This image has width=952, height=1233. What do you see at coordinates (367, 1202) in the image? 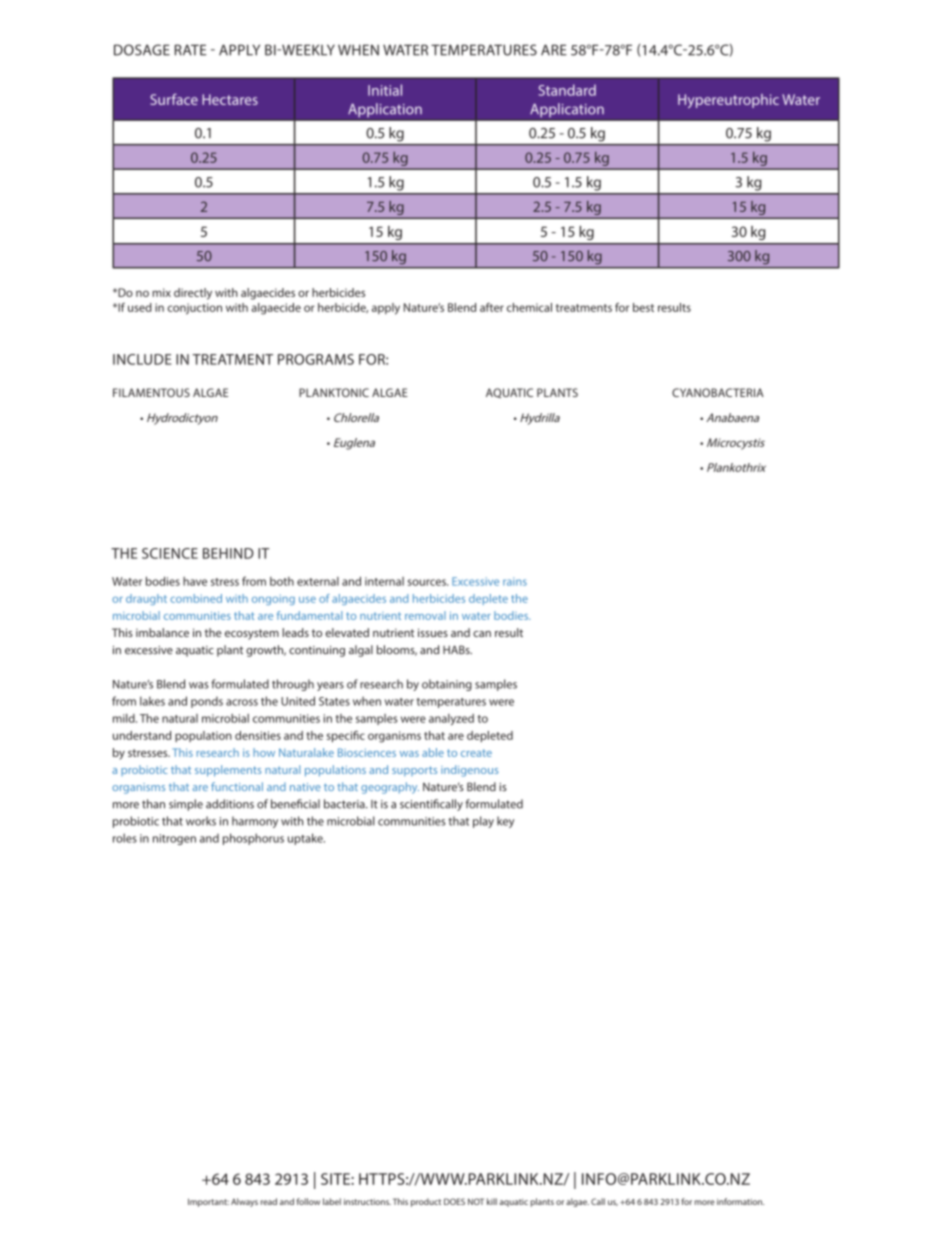
I see `instructions` at bounding box center [367, 1202].
